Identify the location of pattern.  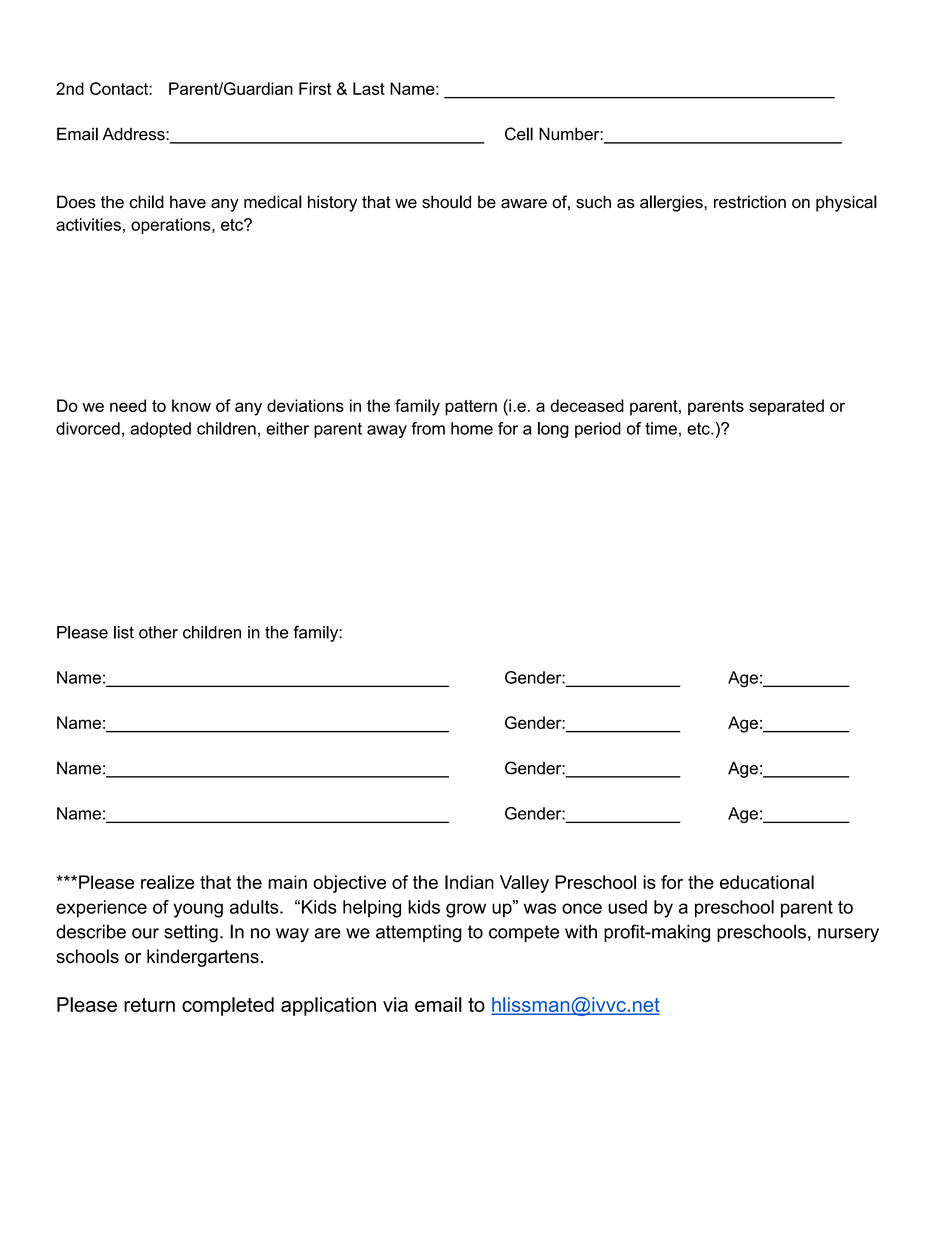
(471, 408).
